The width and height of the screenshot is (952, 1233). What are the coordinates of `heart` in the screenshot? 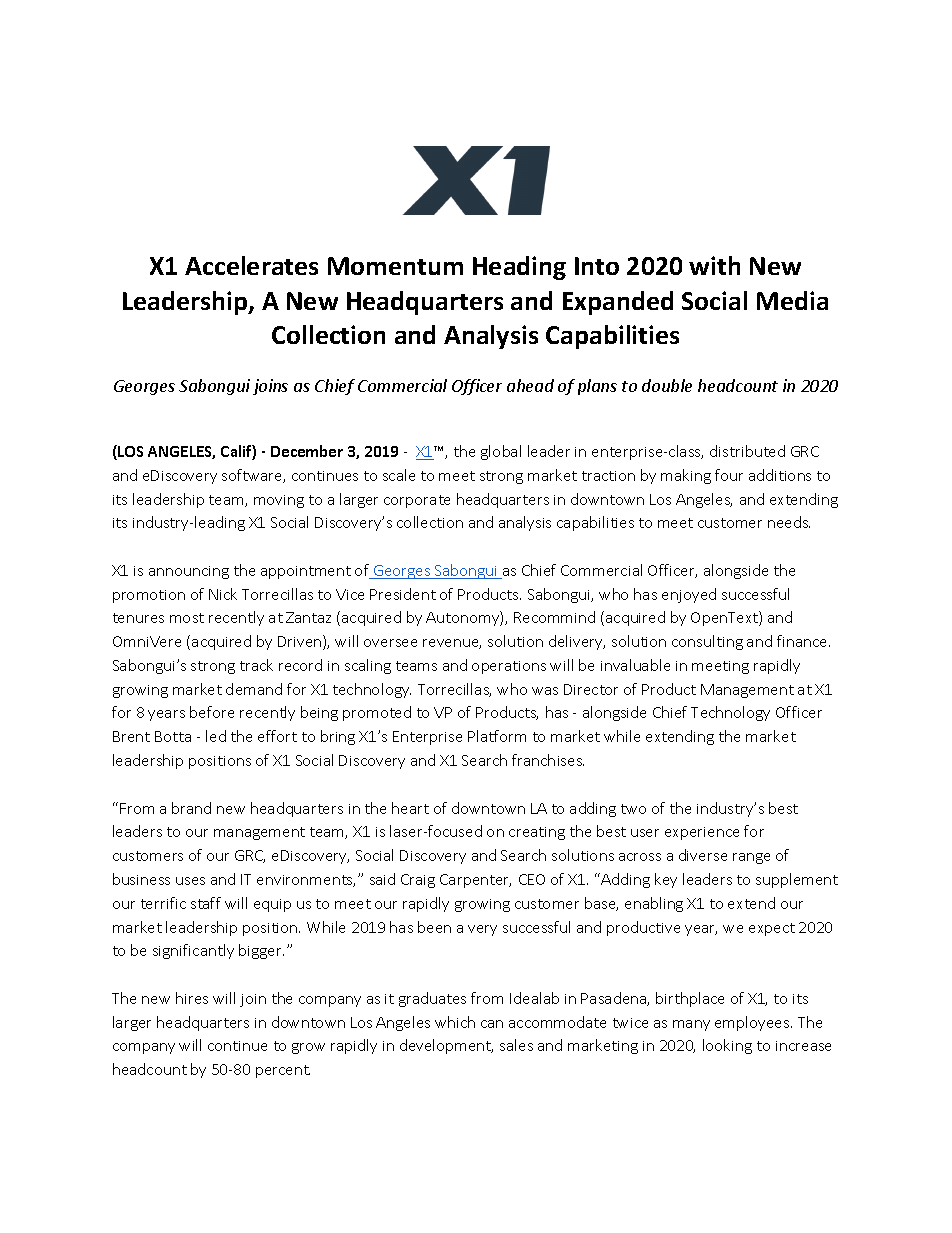 It's located at (410, 808).
